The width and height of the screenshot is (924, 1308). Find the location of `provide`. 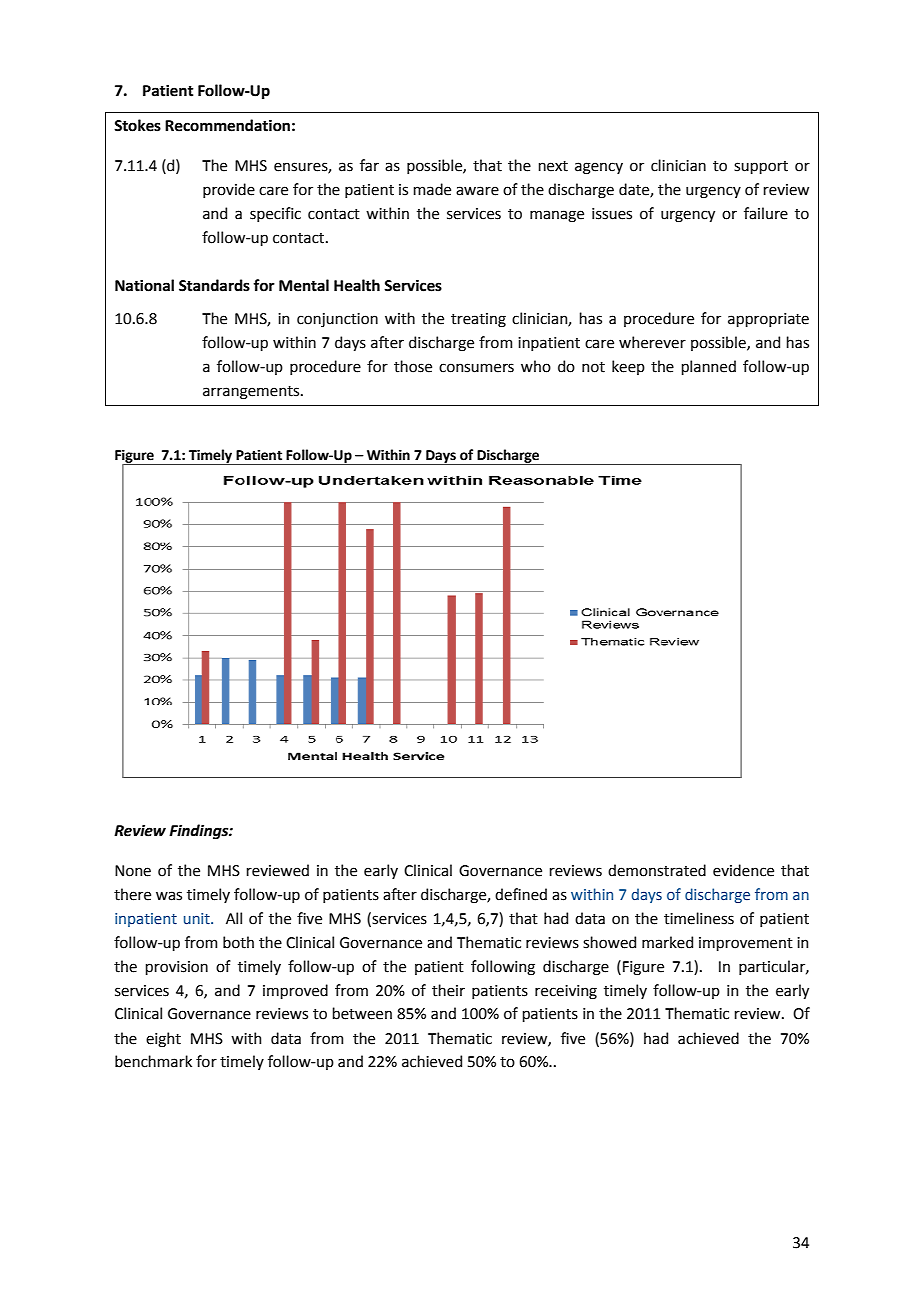

provide is located at coordinates (229, 190).
